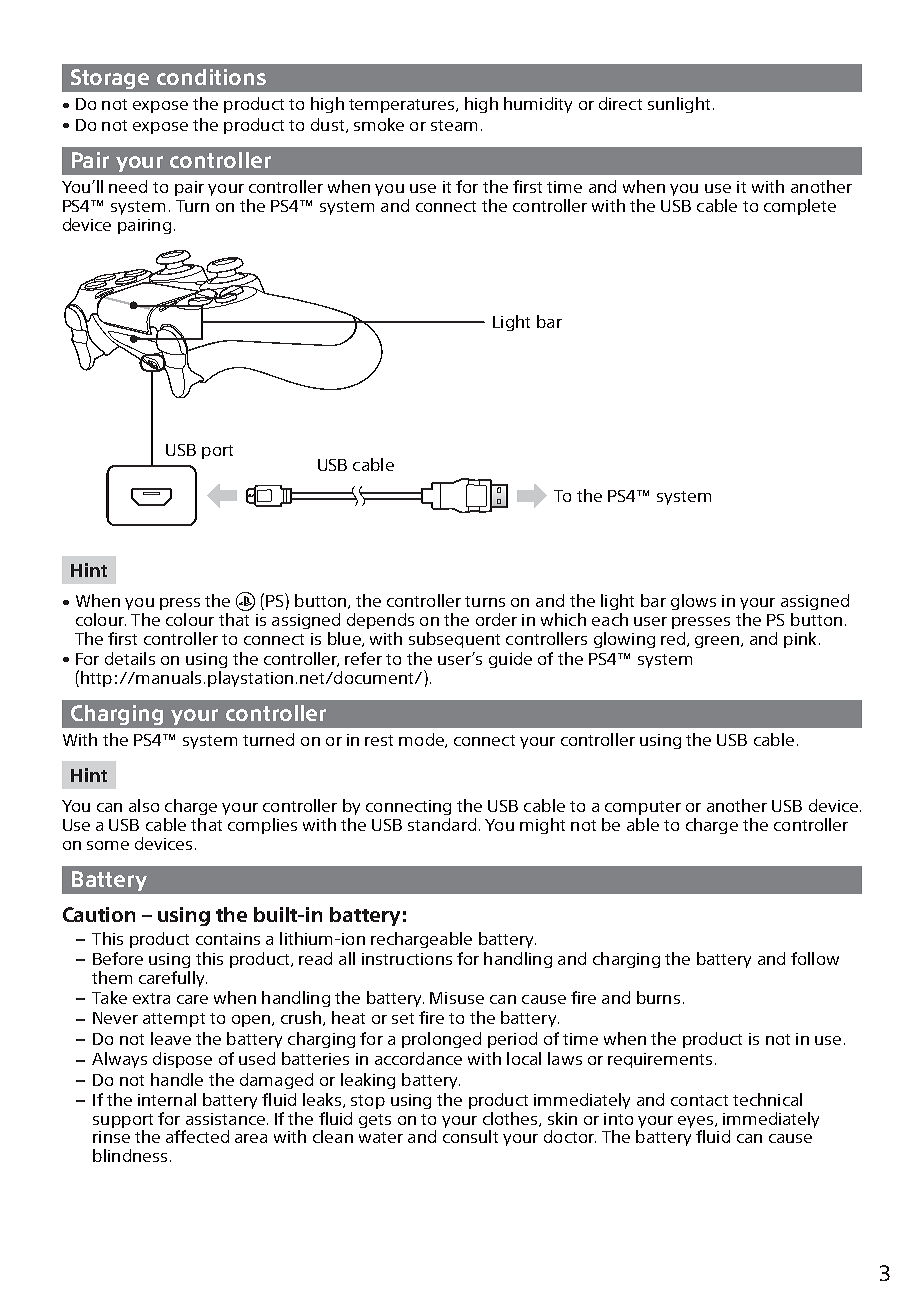 Image resolution: width=924 pixels, height=1303 pixels. Describe the element at coordinates (197, 1136) in the screenshot. I see `affected` at that location.
